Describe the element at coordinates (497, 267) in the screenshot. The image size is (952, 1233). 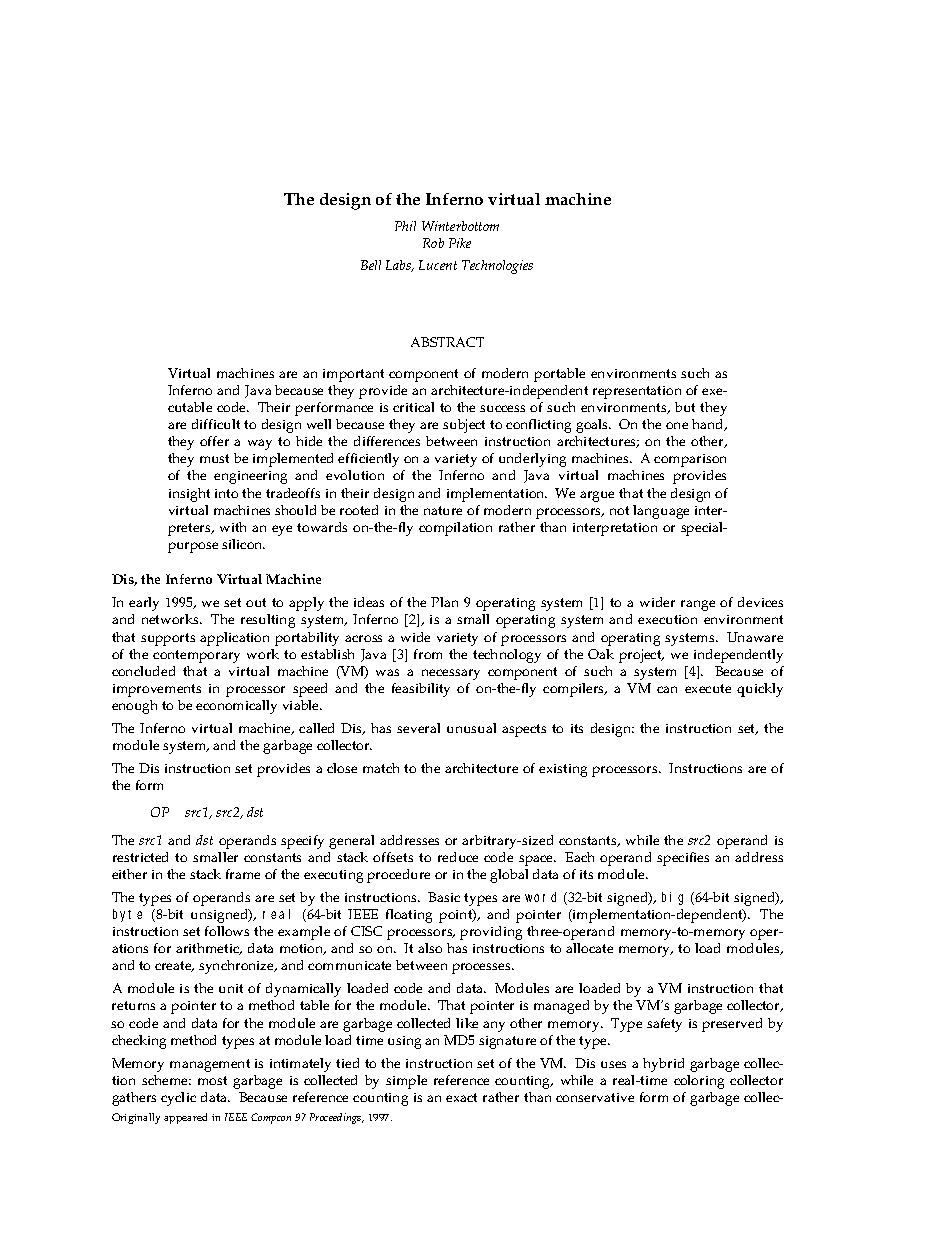
I see `Technologies` at that location.
